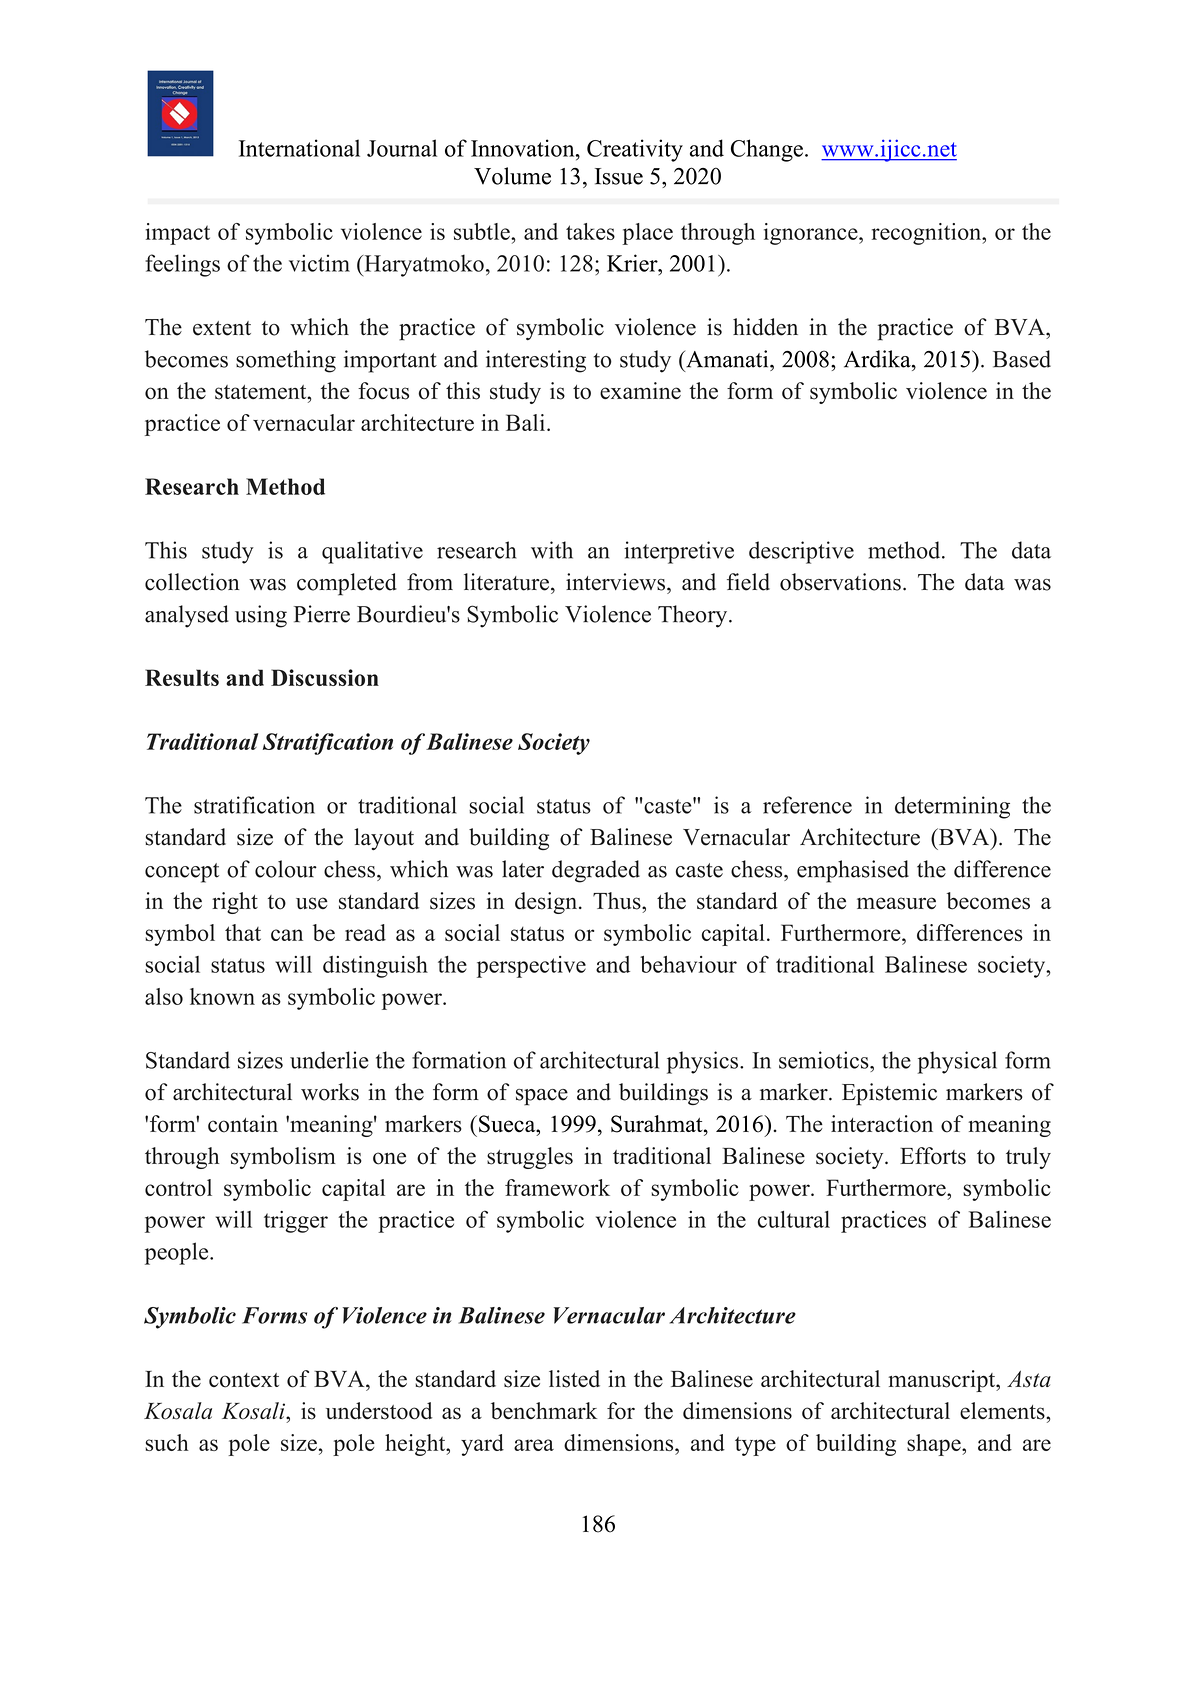 This image has width=1196, height=1691. Describe the element at coordinates (619, 176) in the image. I see `Issue` at that location.
